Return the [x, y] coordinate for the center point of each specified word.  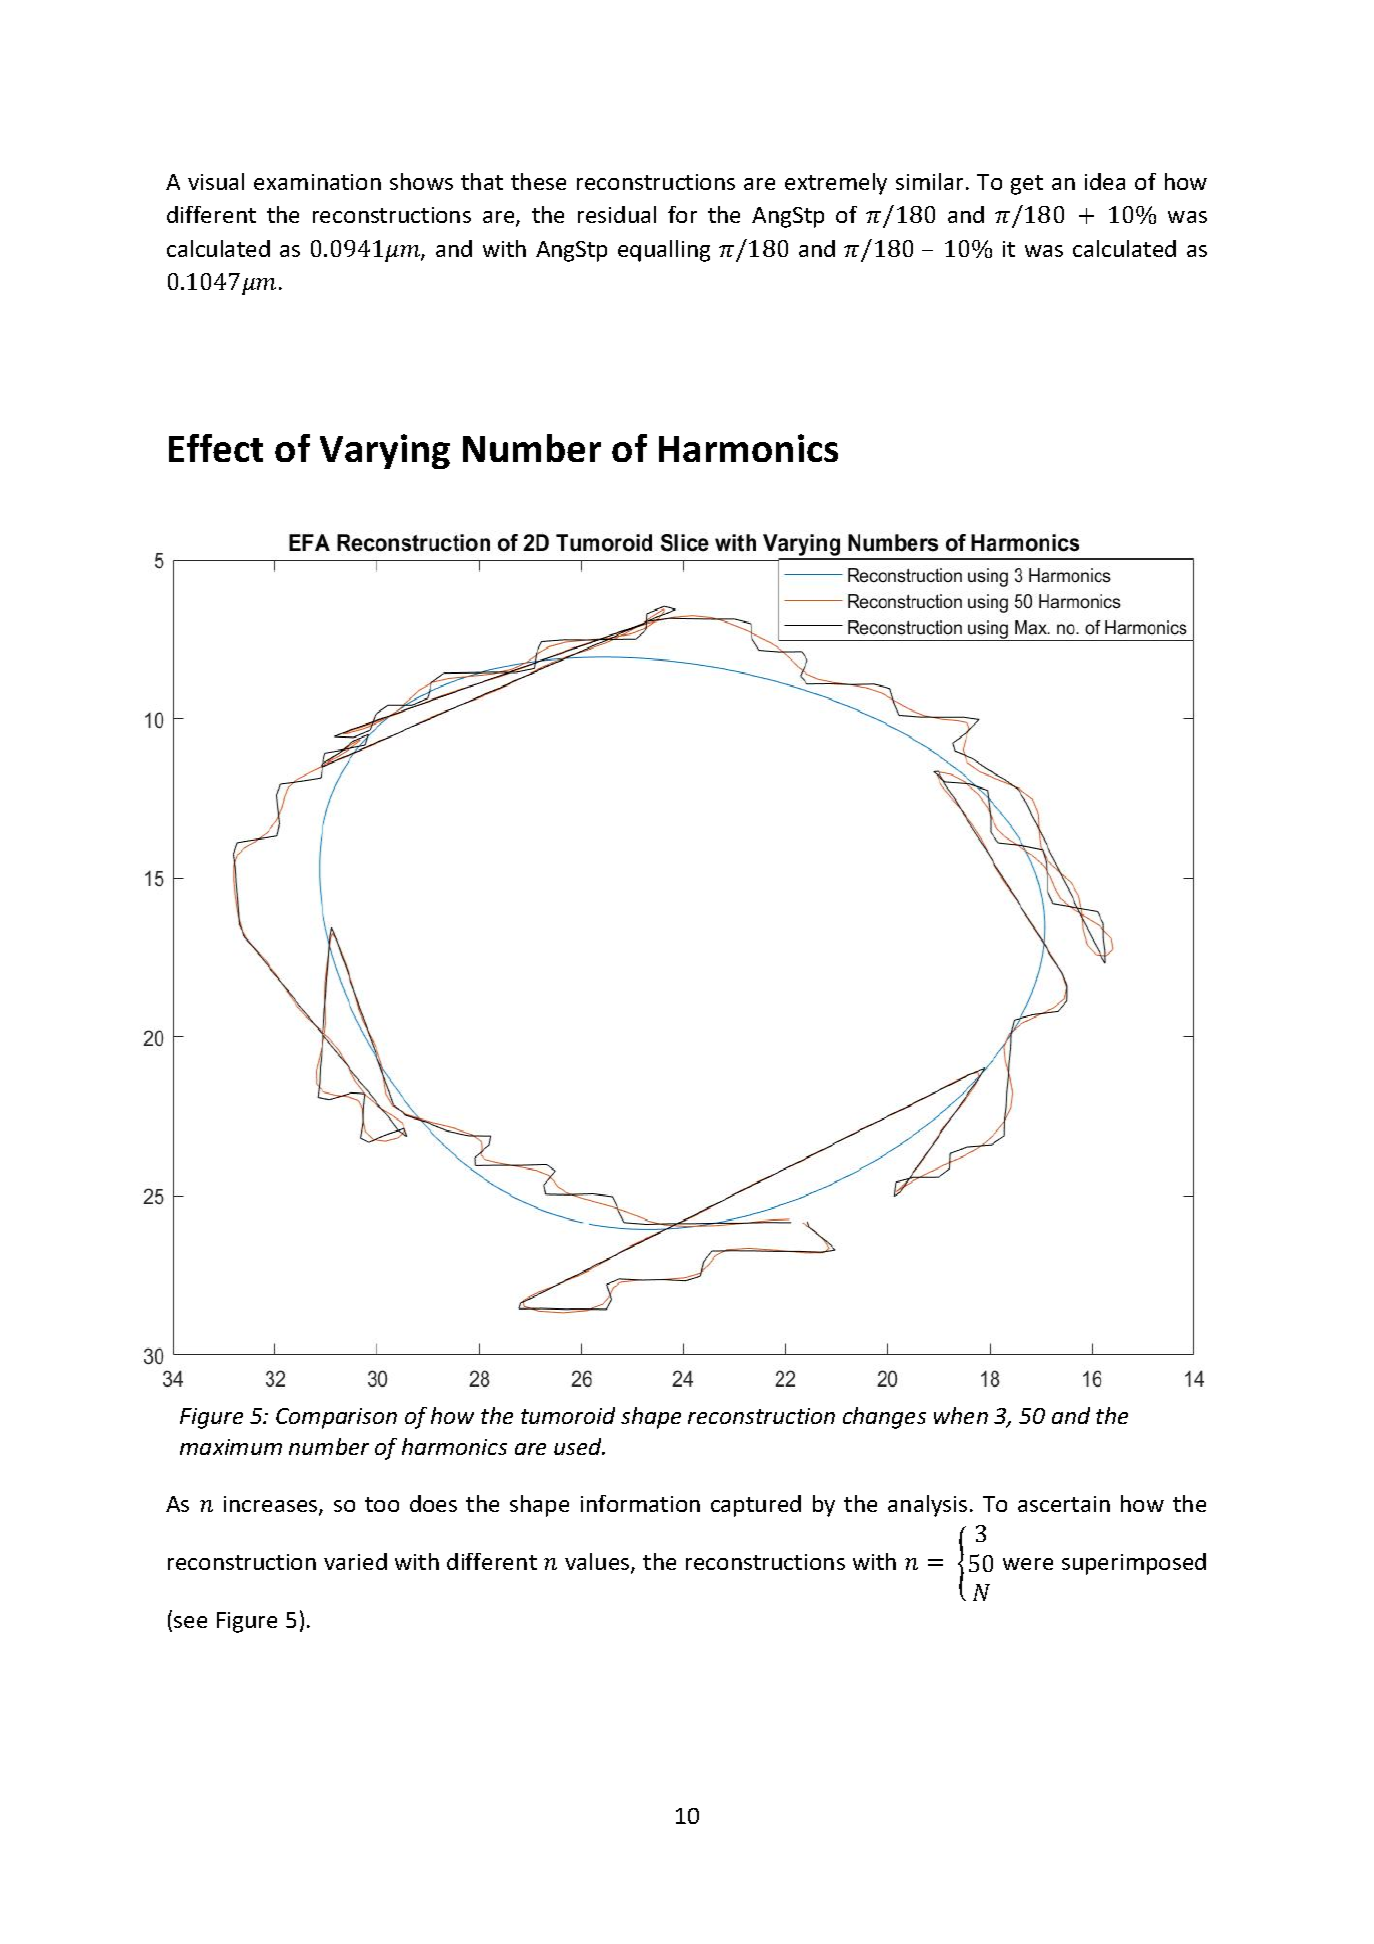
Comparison [336, 1418]
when [961, 1415]
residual [617, 214]
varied [355, 1561]
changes [884, 1418]
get [1027, 185]
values [598, 1563]
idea [1105, 181]
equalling [664, 251]
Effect [216, 448]
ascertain [1064, 1504]
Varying [385, 451]
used [579, 1446]
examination [317, 182]
